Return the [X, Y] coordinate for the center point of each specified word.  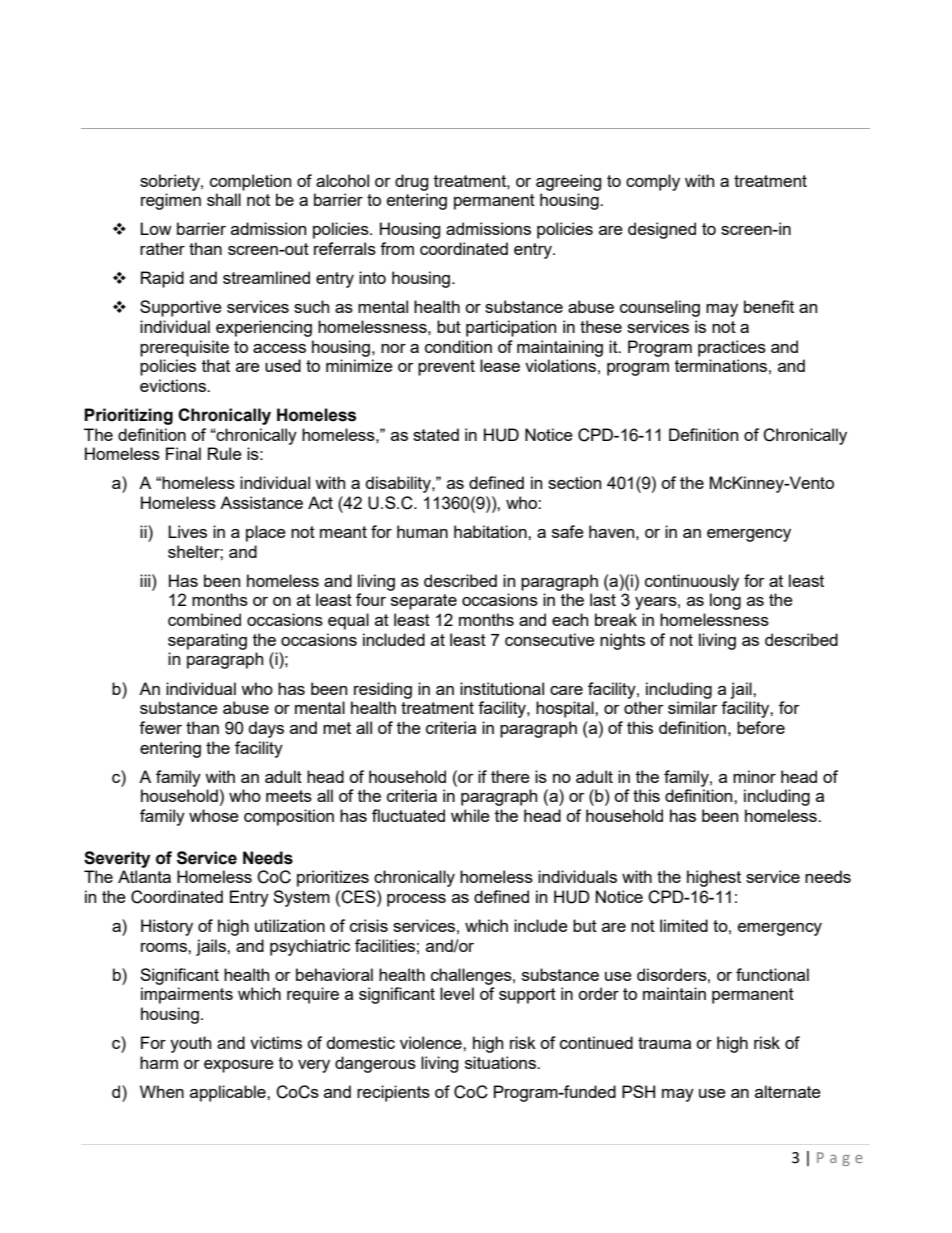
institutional [502, 688]
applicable [229, 1093]
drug [412, 182]
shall [224, 199]
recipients [393, 1093]
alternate [788, 1091]
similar [693, 707]
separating [207, 641]
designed [662, 230]
